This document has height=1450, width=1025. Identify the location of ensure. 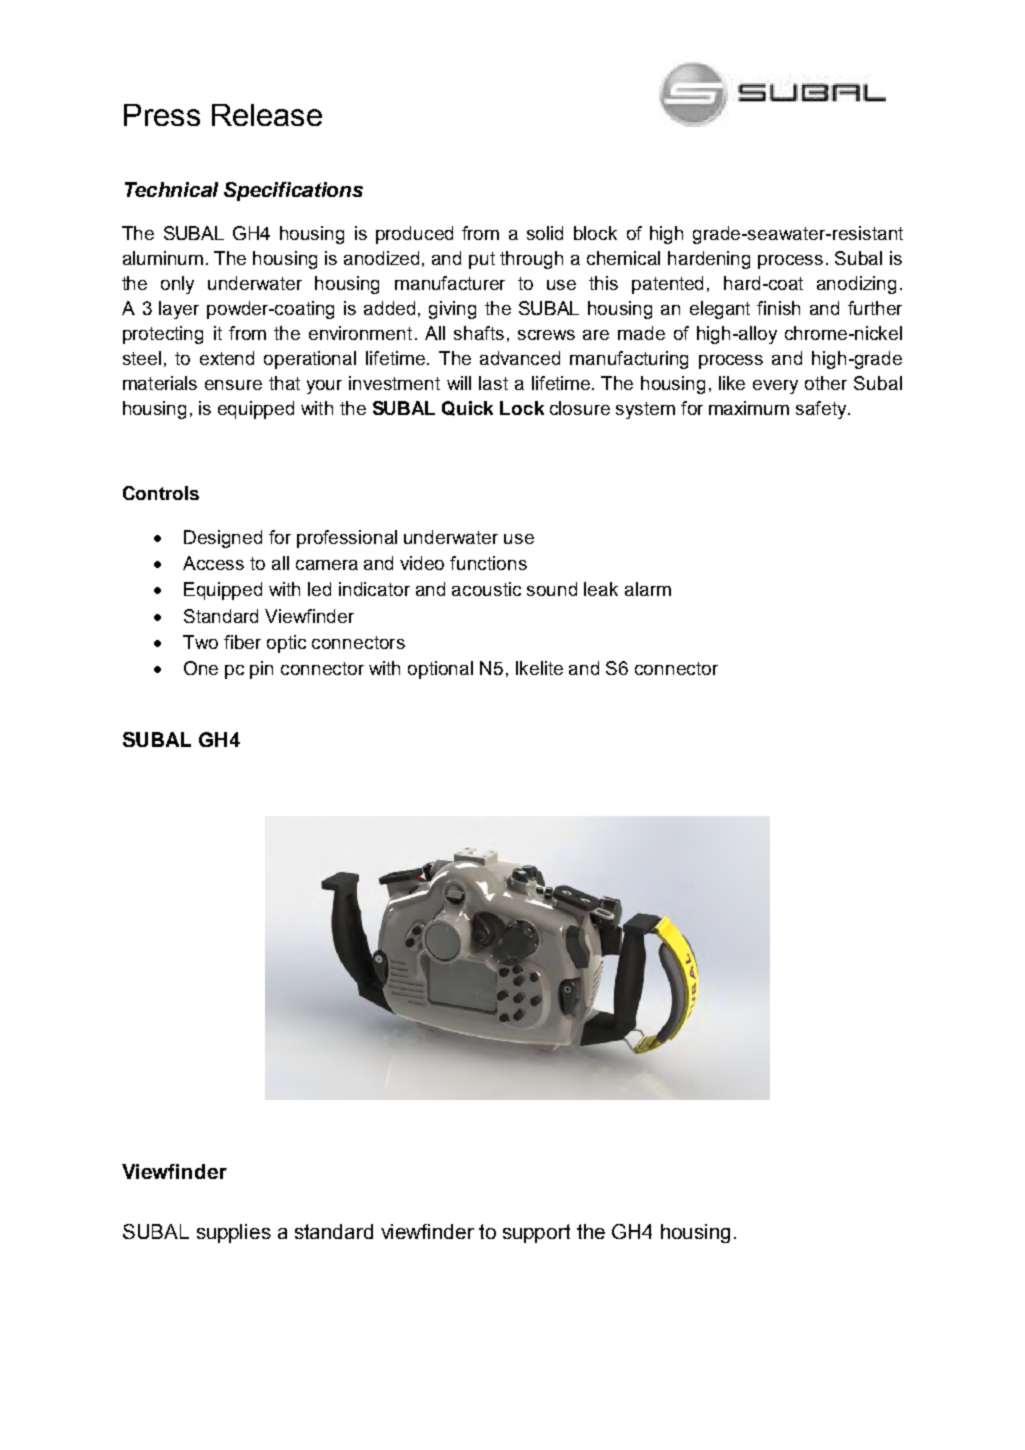
(233, 385).
